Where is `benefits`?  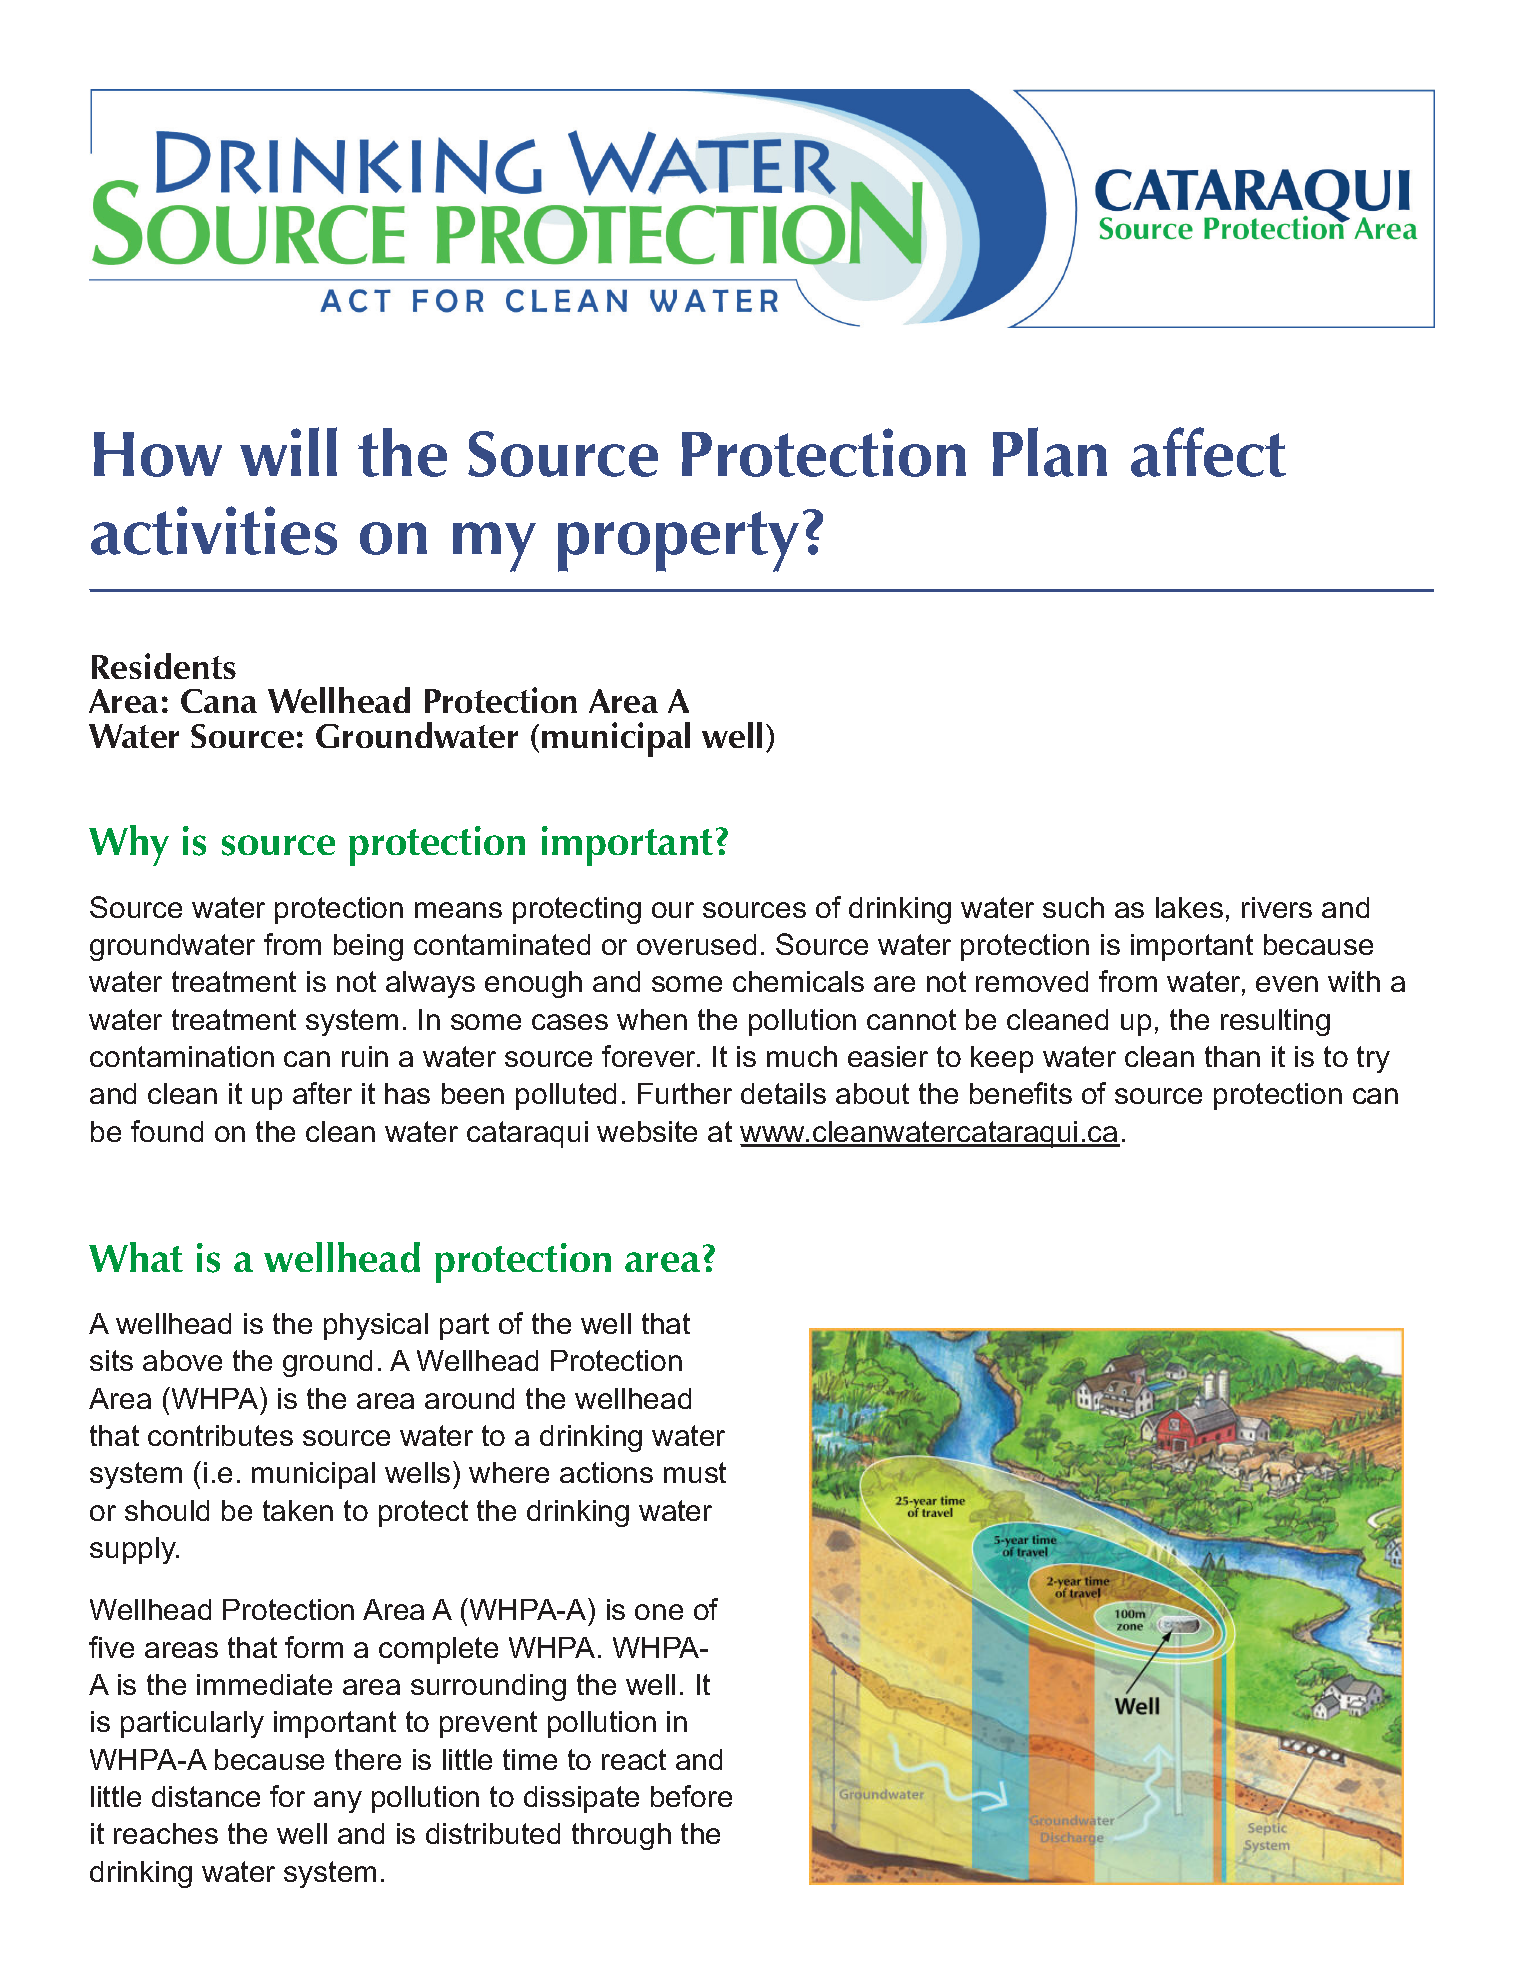 benefits is located at coordinates (1021, 1093).
